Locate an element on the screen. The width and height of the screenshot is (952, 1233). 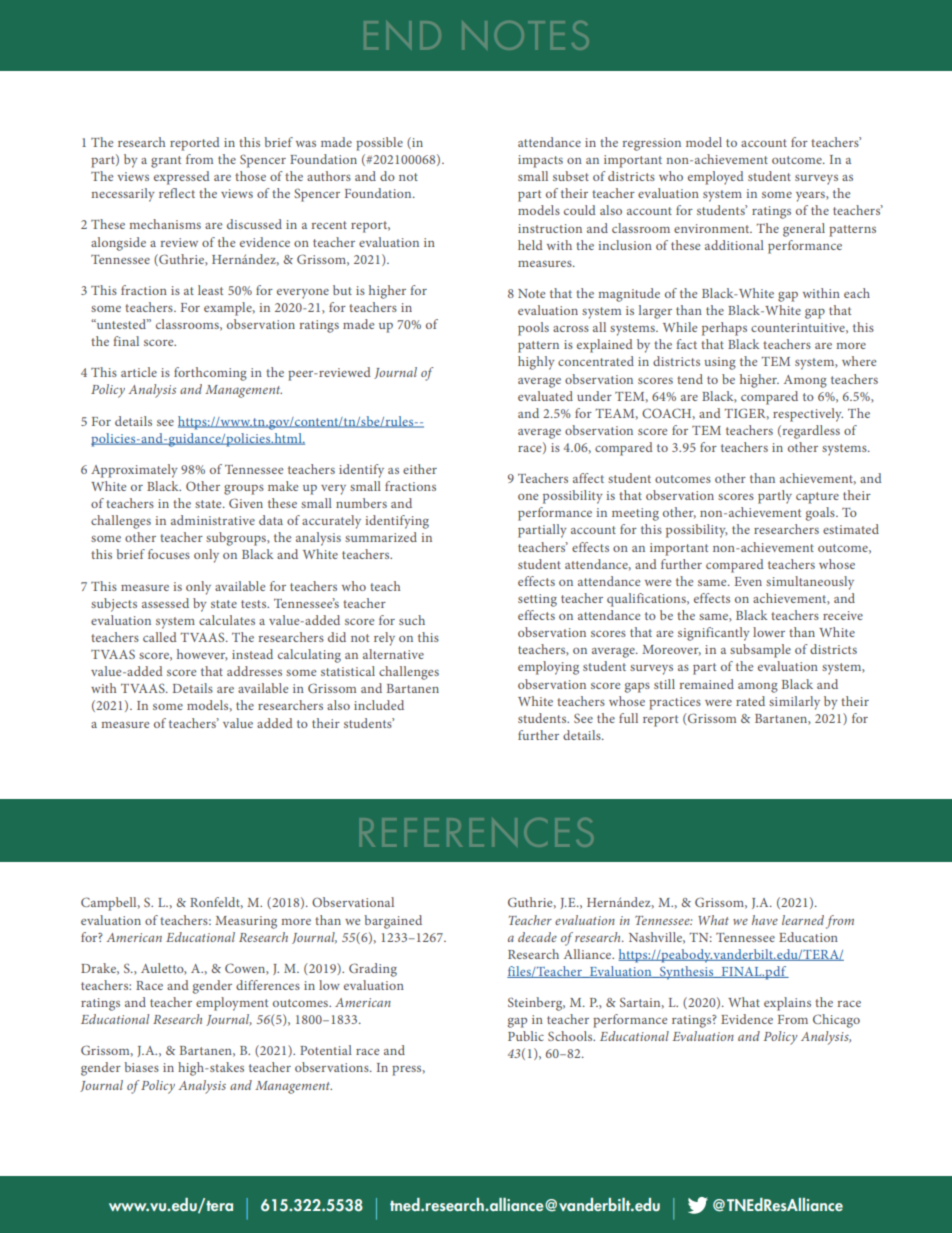
forthcoming is located at coordinates (210, 374).
